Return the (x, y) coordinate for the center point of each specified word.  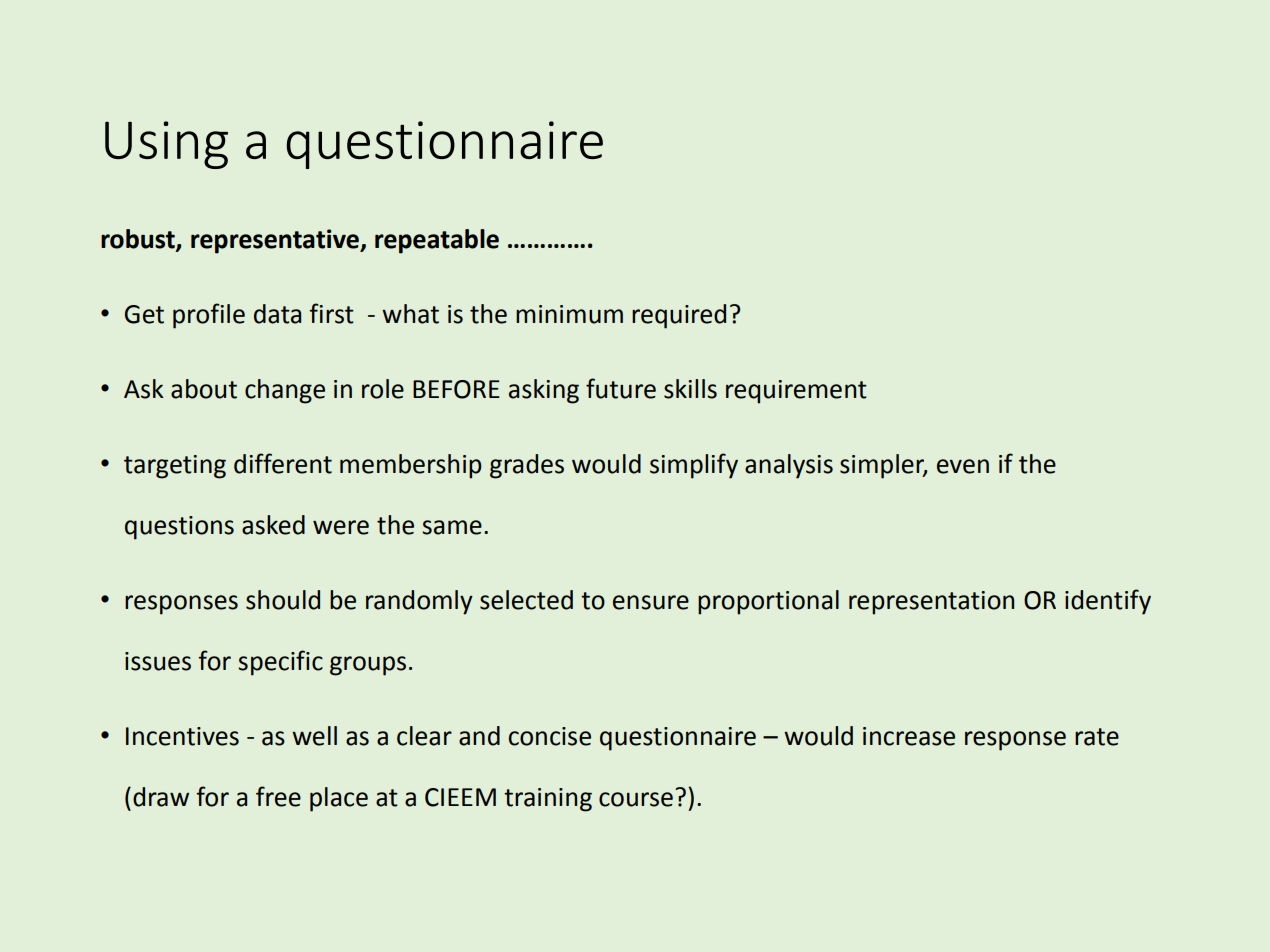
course (636, 799)
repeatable (437, 241)
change (285, 391)
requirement (796, 392)
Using (166, 145)
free (278, 796)
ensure (651, 602)
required (679, 316)
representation (931, 603)
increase (909, 736)
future (621, 388)
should (283, 600)
